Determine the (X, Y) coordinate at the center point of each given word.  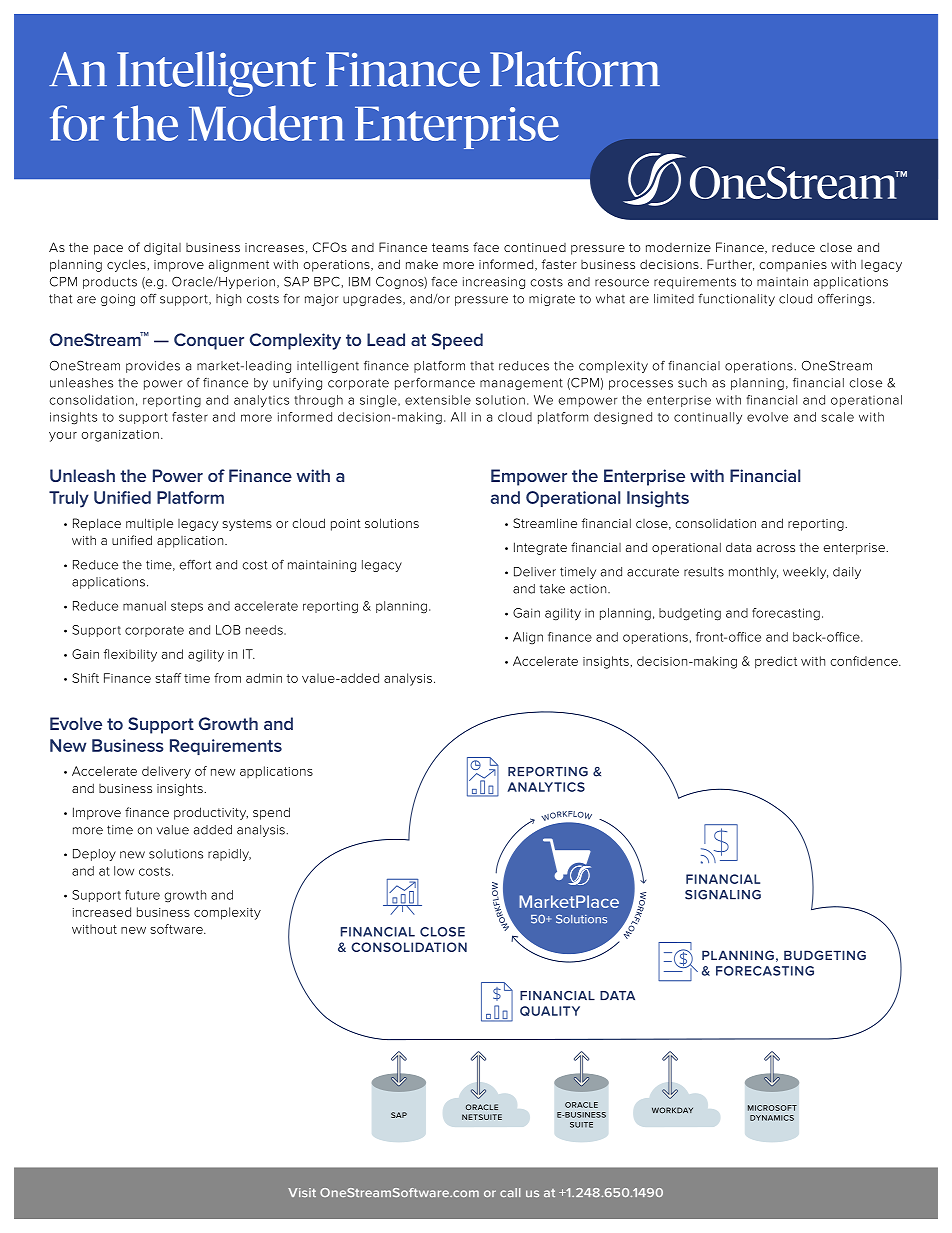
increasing (494, 283)
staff (168, 678)
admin (264, 678)
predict (776, 662)
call (510, 1192)
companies (793, 266)
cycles (127, 265)
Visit (302, 1192)
